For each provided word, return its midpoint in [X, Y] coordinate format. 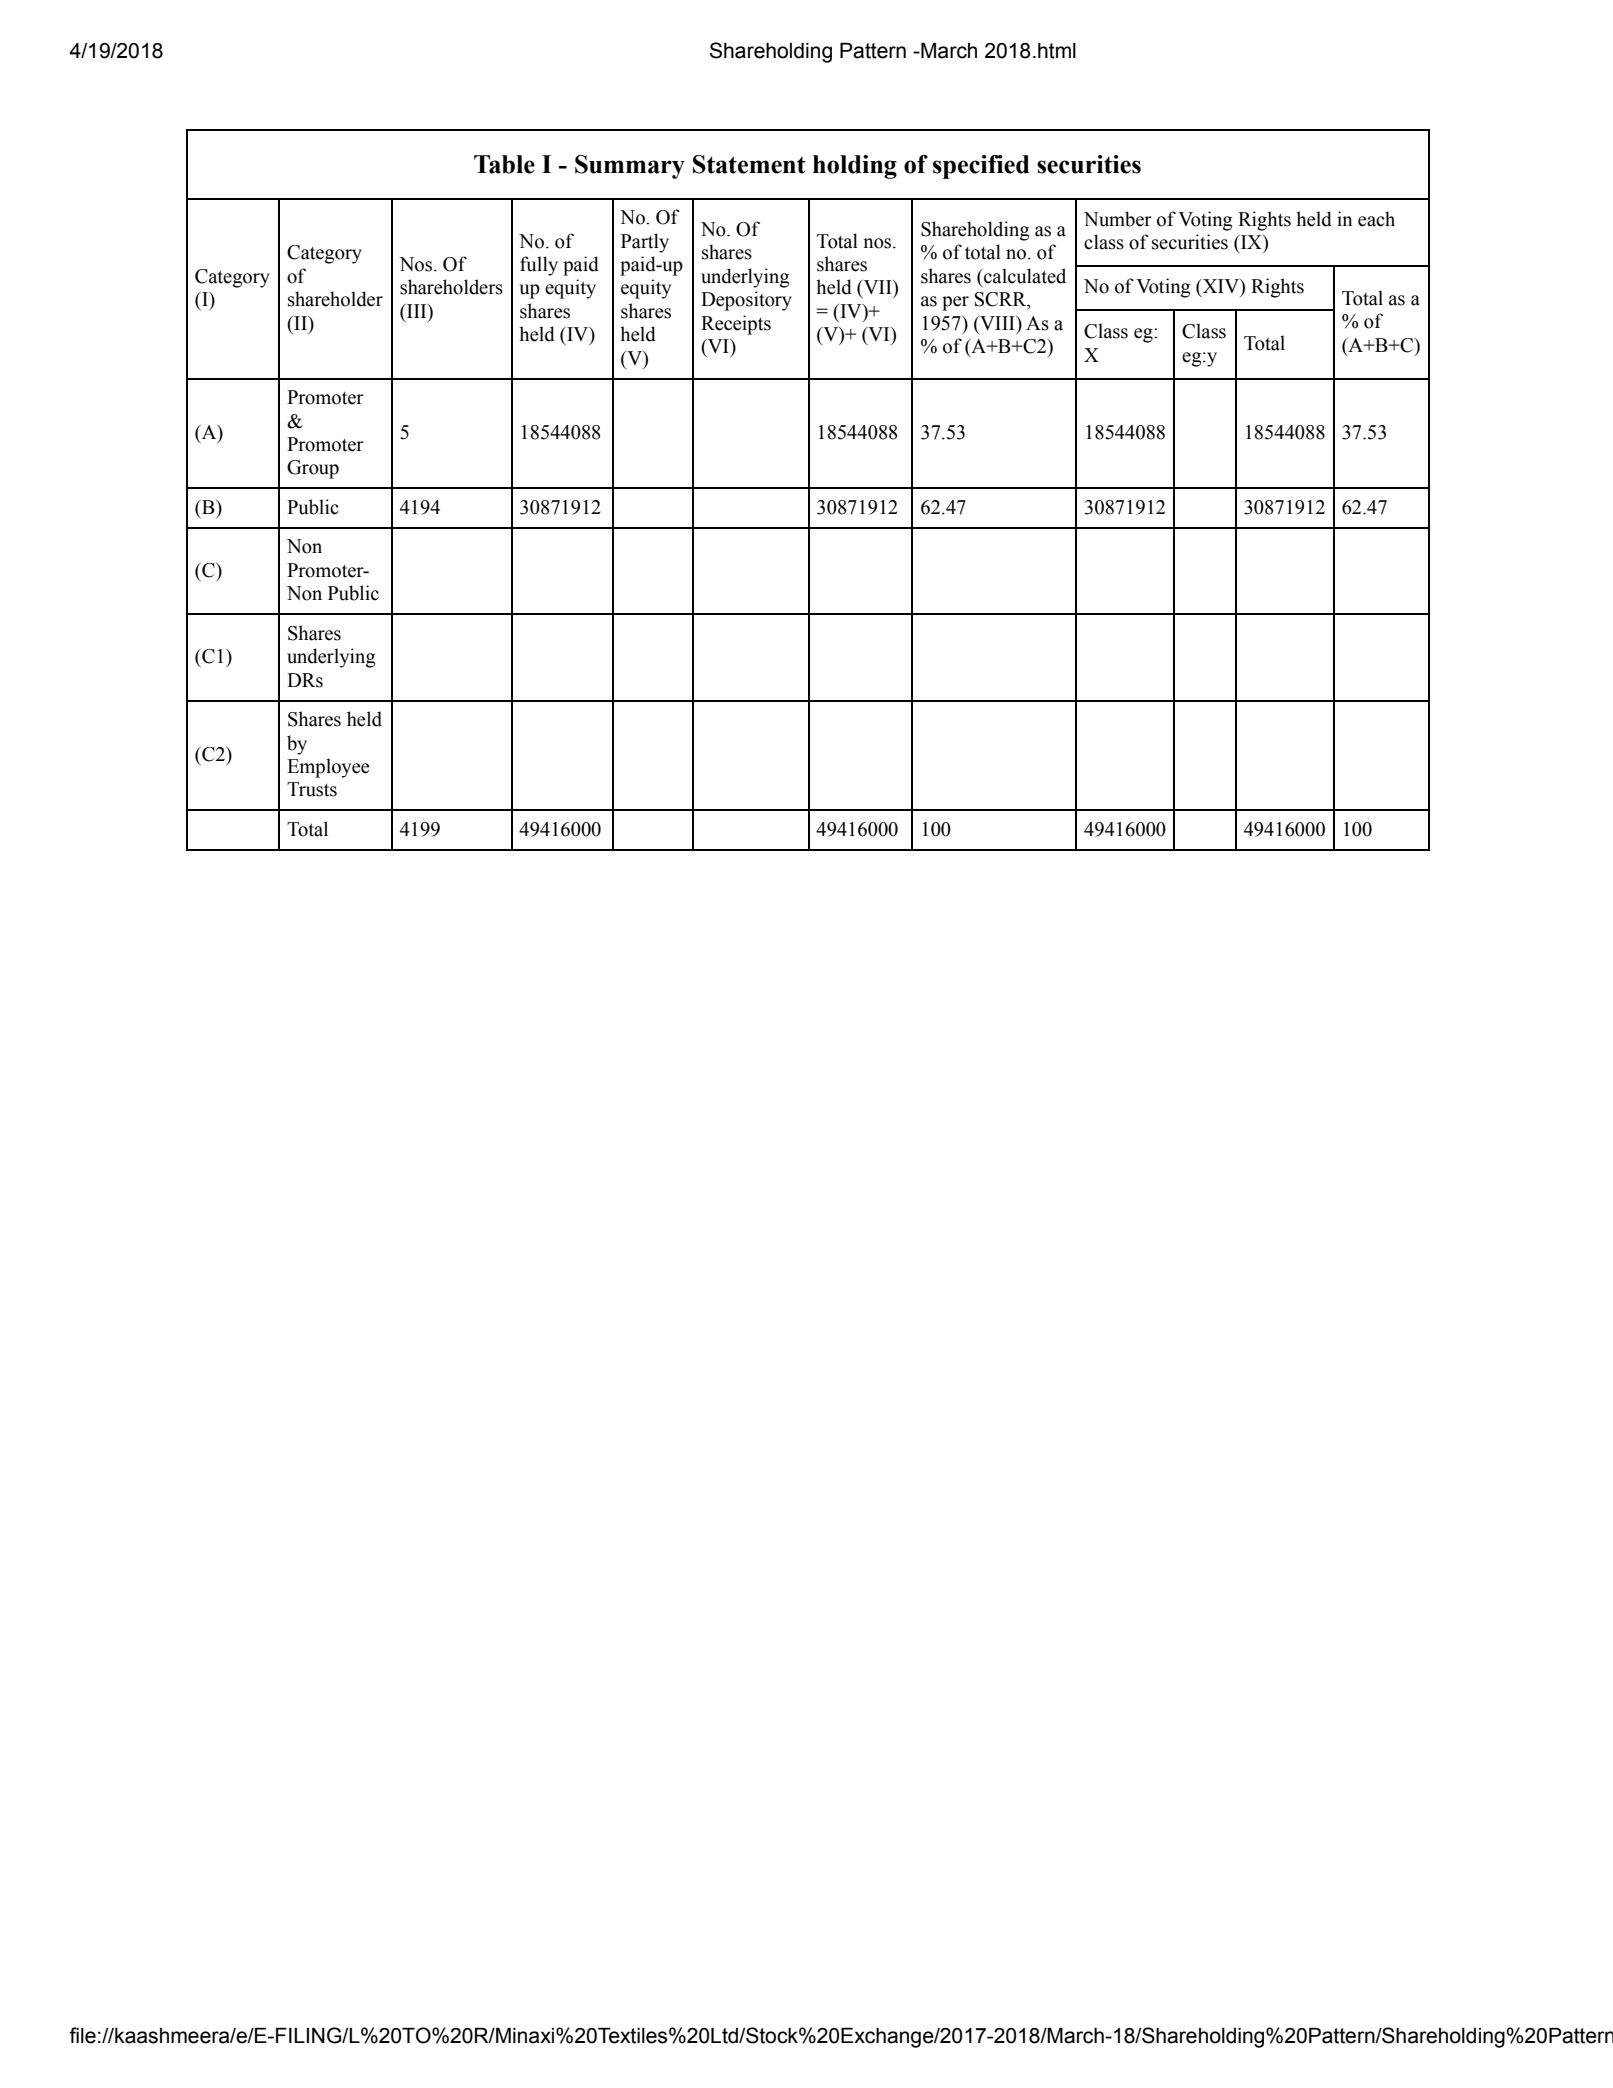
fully [539, 266]
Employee [328, 768]
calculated [1024, 276]
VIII [997, 323]
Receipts [736, 325]
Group [313, 469]
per [955, 303]
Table [504, 164]
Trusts [312, 789]
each [1376, 219]
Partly [645, 243]
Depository [746, 301]
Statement [749, 164]
